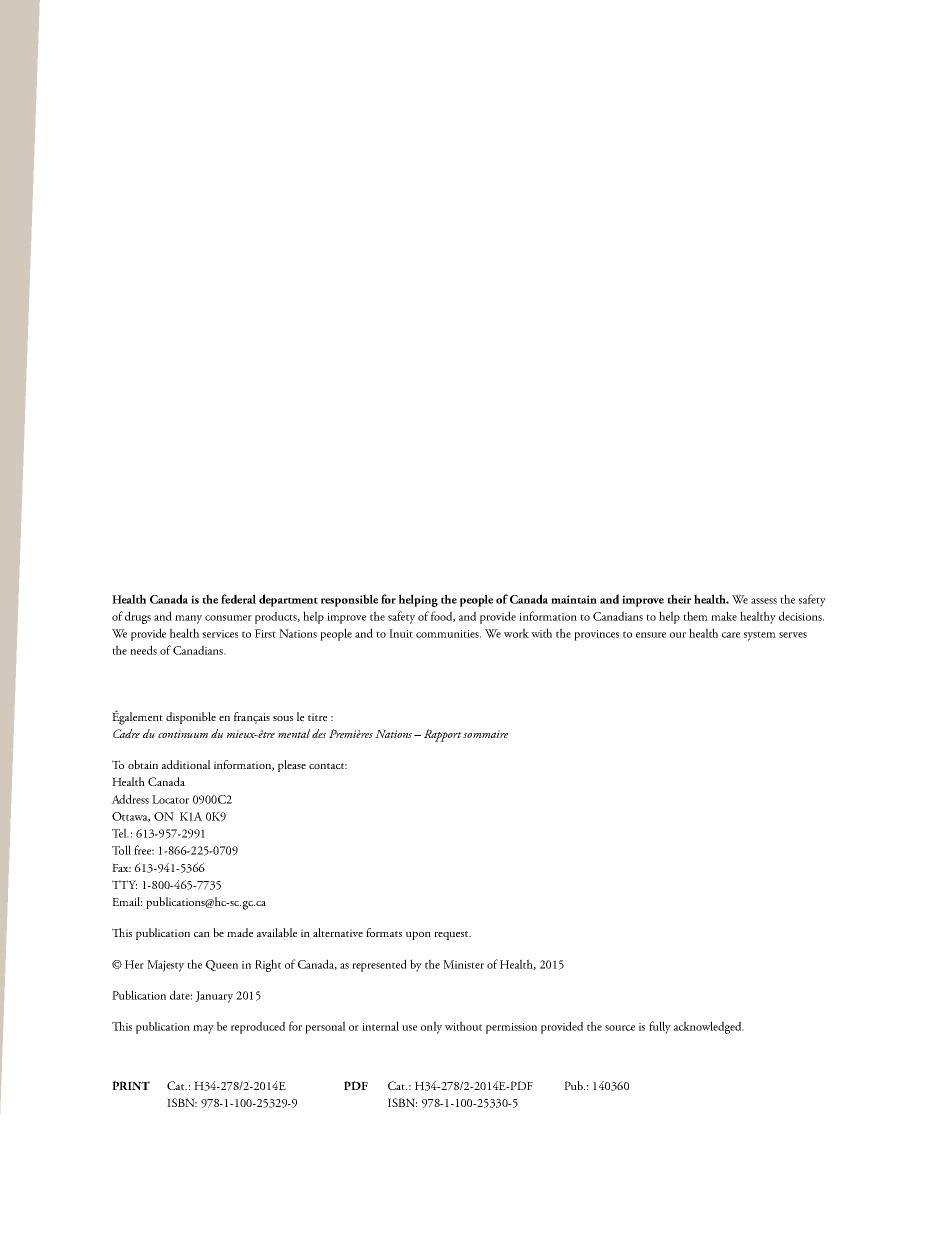  I want to click on make, so click(724, 616).
